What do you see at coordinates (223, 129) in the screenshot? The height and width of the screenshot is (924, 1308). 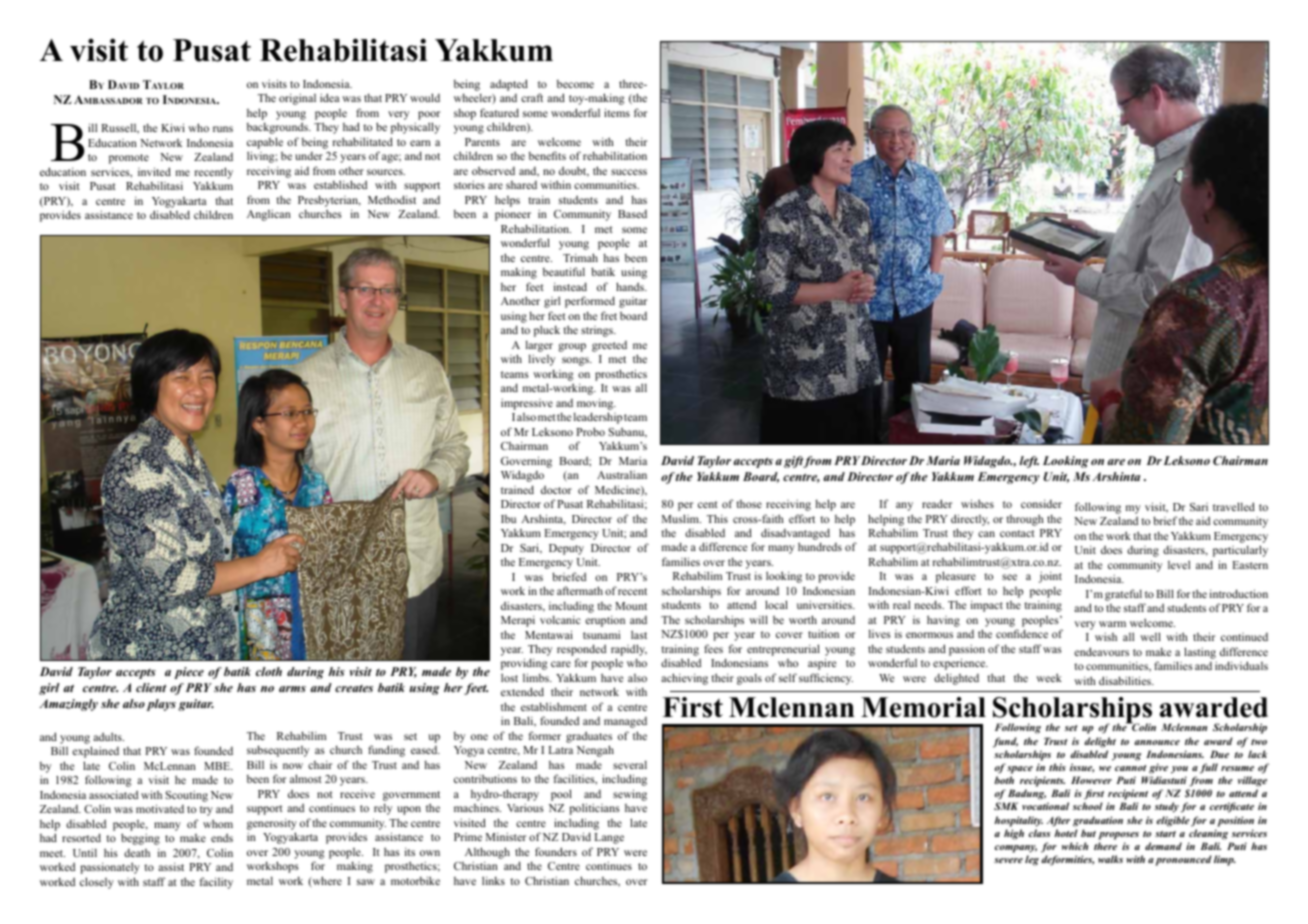 I see `runs` at bounding box center [223, 129].
